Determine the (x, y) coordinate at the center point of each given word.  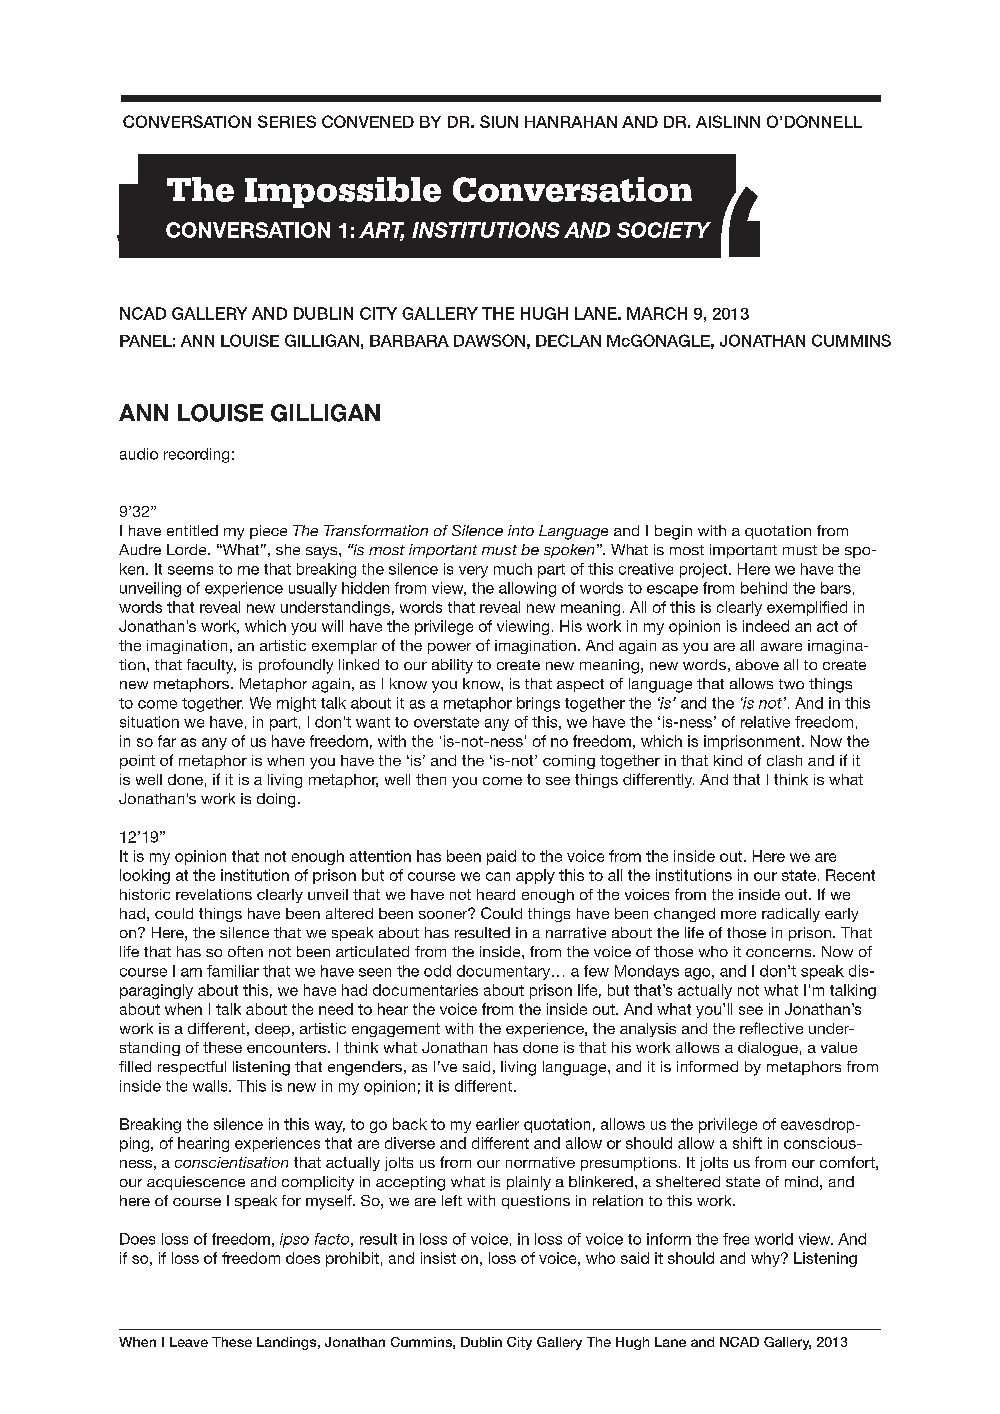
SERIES (287, 121)
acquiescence (196, 1183)
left (452, 1200)
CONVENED (368, 121)
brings (538, 704)
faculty (211, 666)
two (791, 684)
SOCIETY (664, 230)
